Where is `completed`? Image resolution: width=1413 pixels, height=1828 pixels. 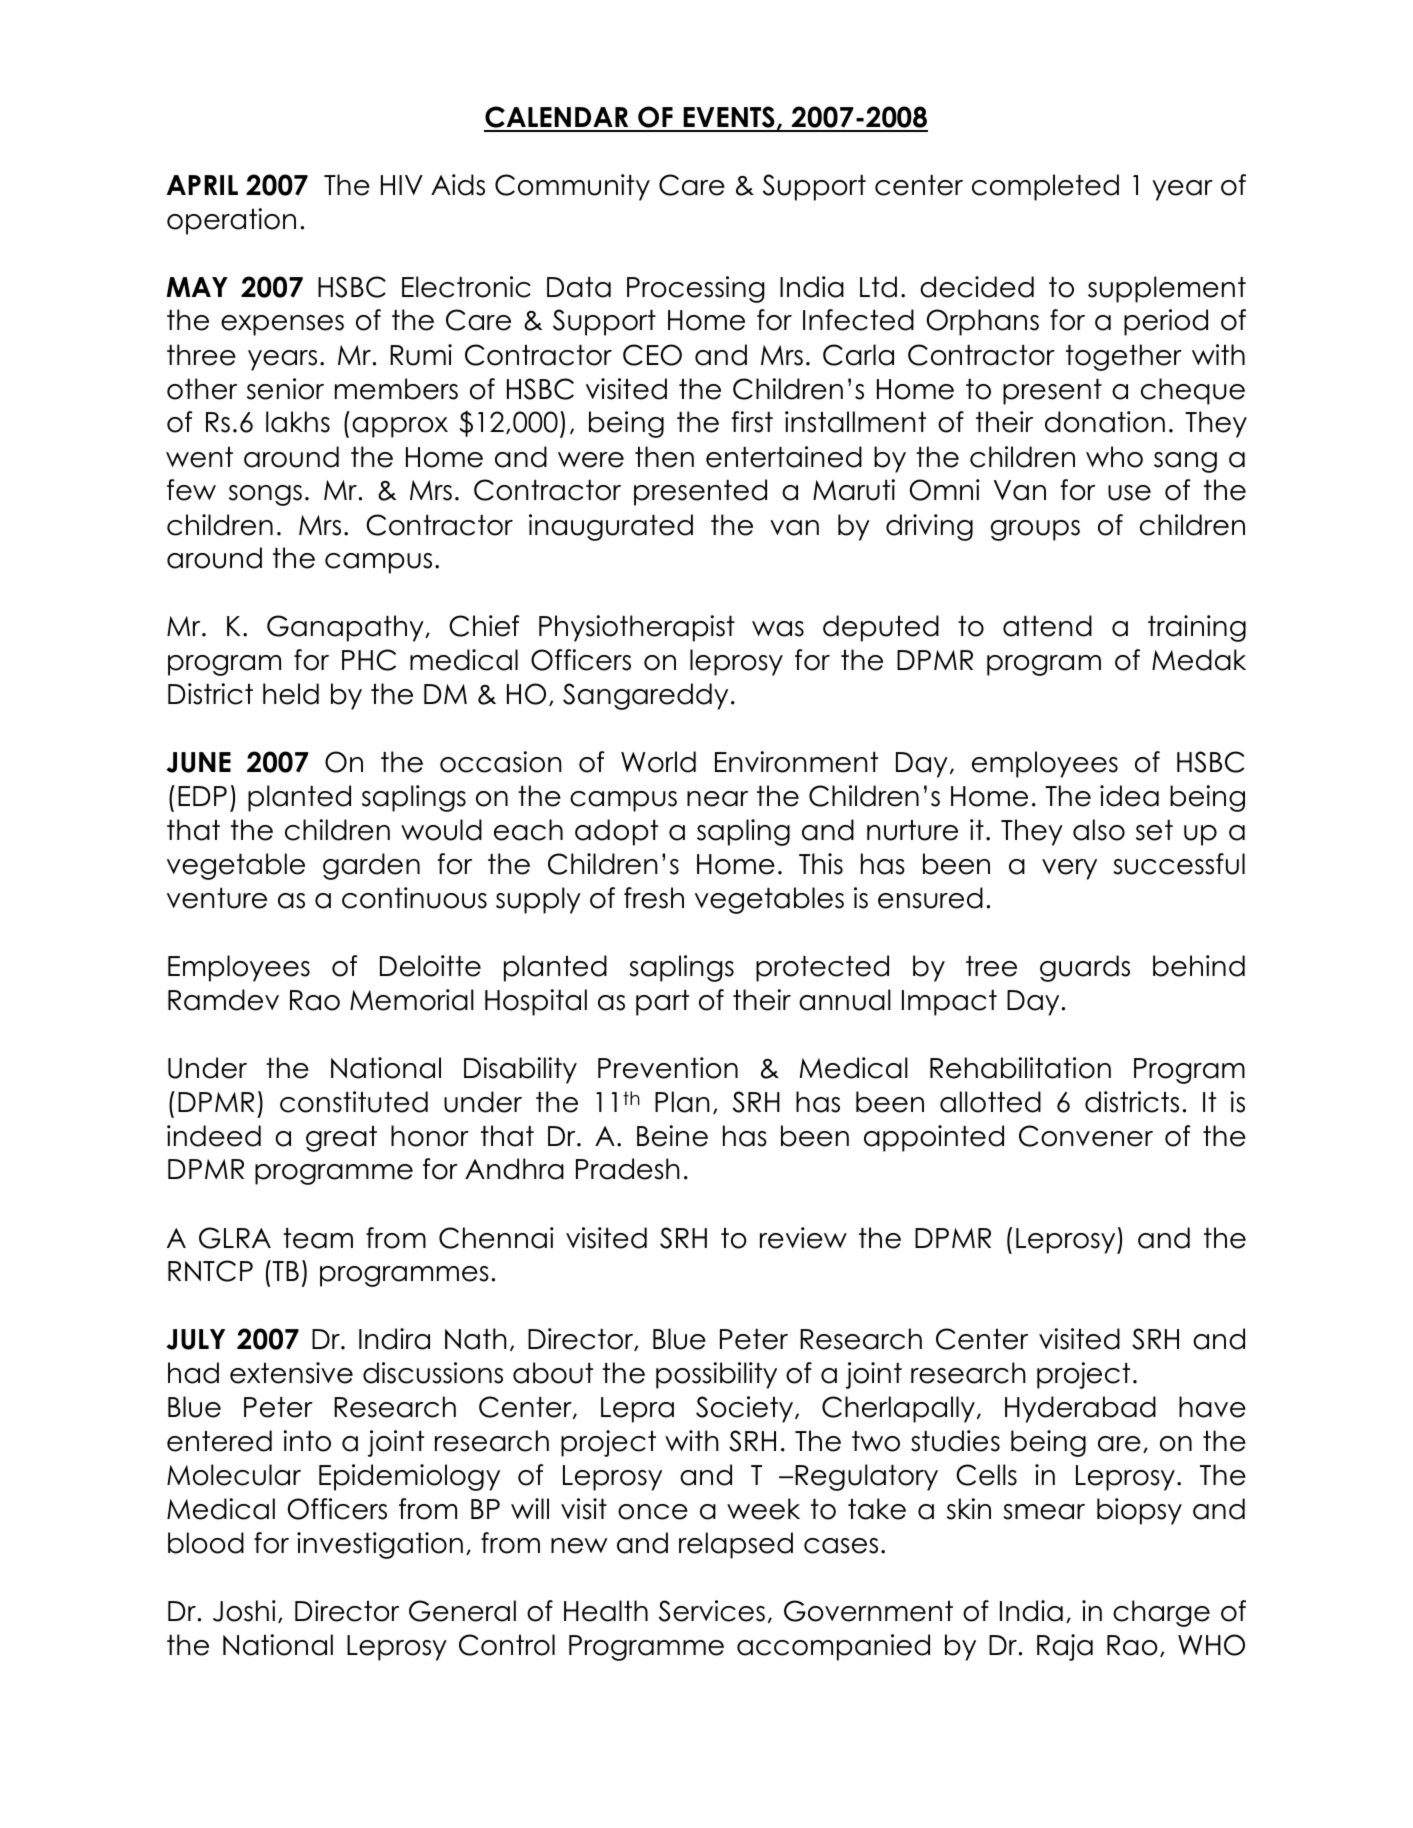
completed is located at coordinates (1045, 187).
